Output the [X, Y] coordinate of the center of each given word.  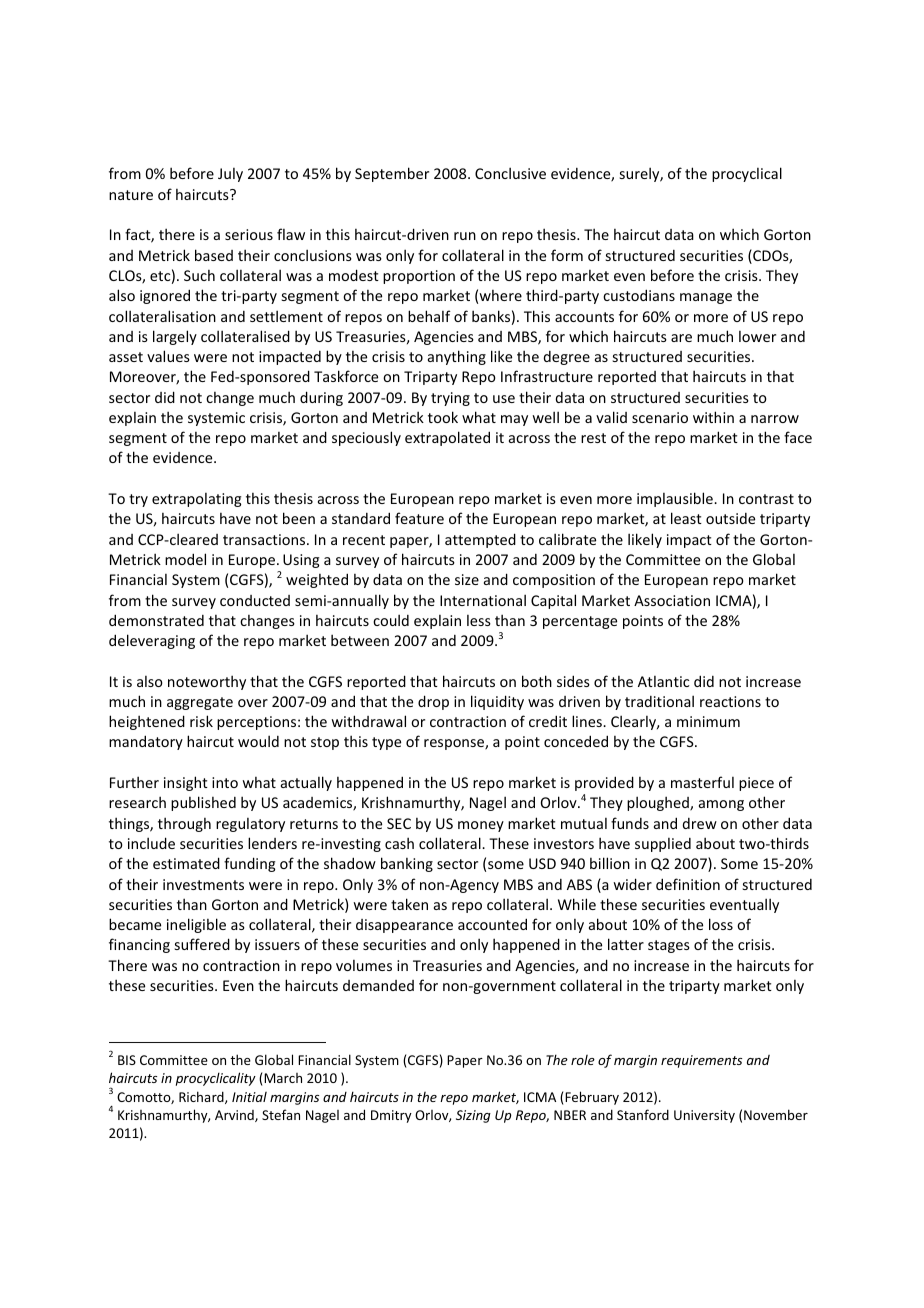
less [479, 620]
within [713, 417]
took [443, 417]
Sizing [473, 1116]
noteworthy [207, 682]
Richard [202, 1097]
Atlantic [663, 681]
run [465, 236]
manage [706, 298]
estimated [186, 863]
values [168, 356]
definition [688, 884]
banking [407, 864]
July [230, 175]
